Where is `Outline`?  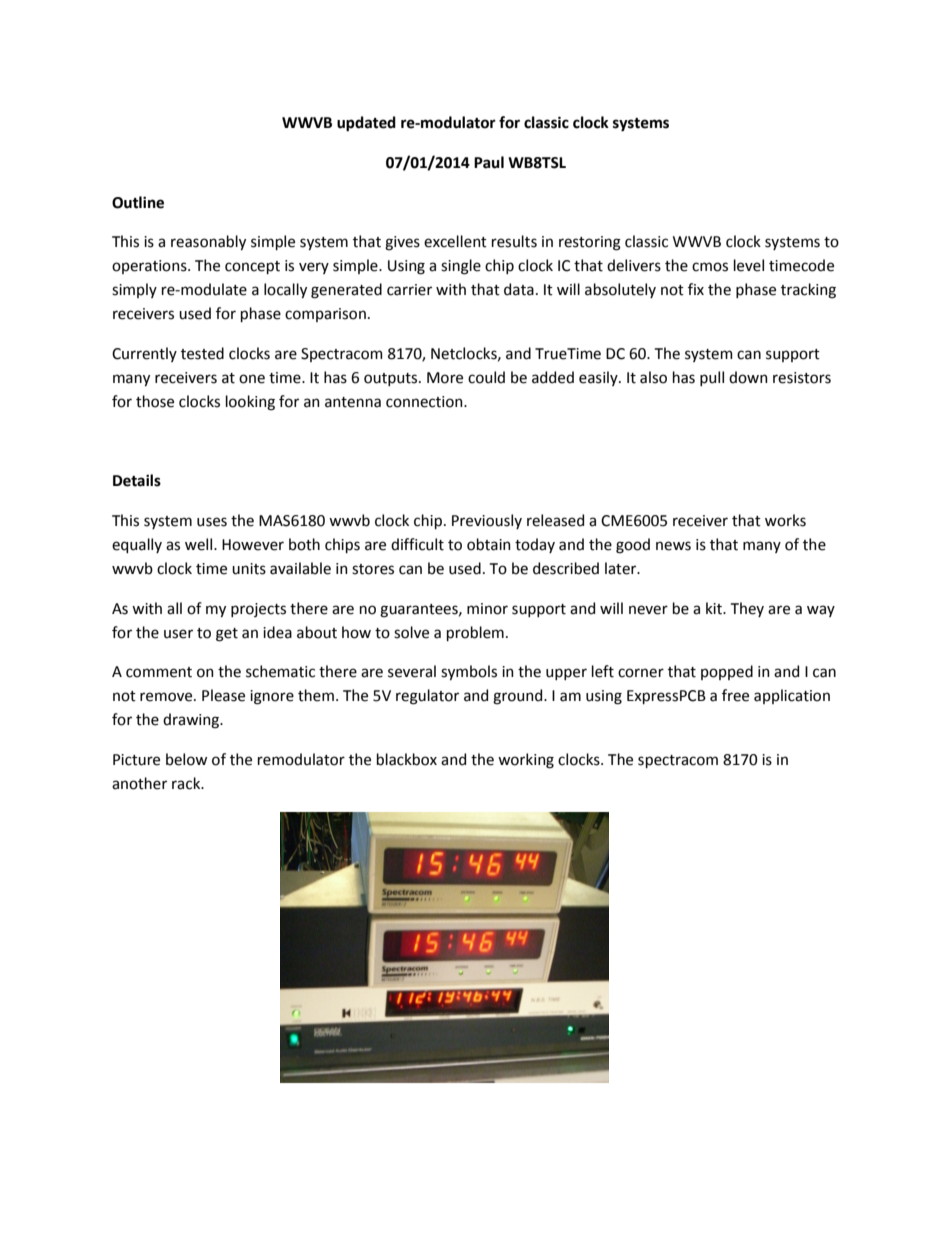
Outline is located at coordinates (138, 202).
